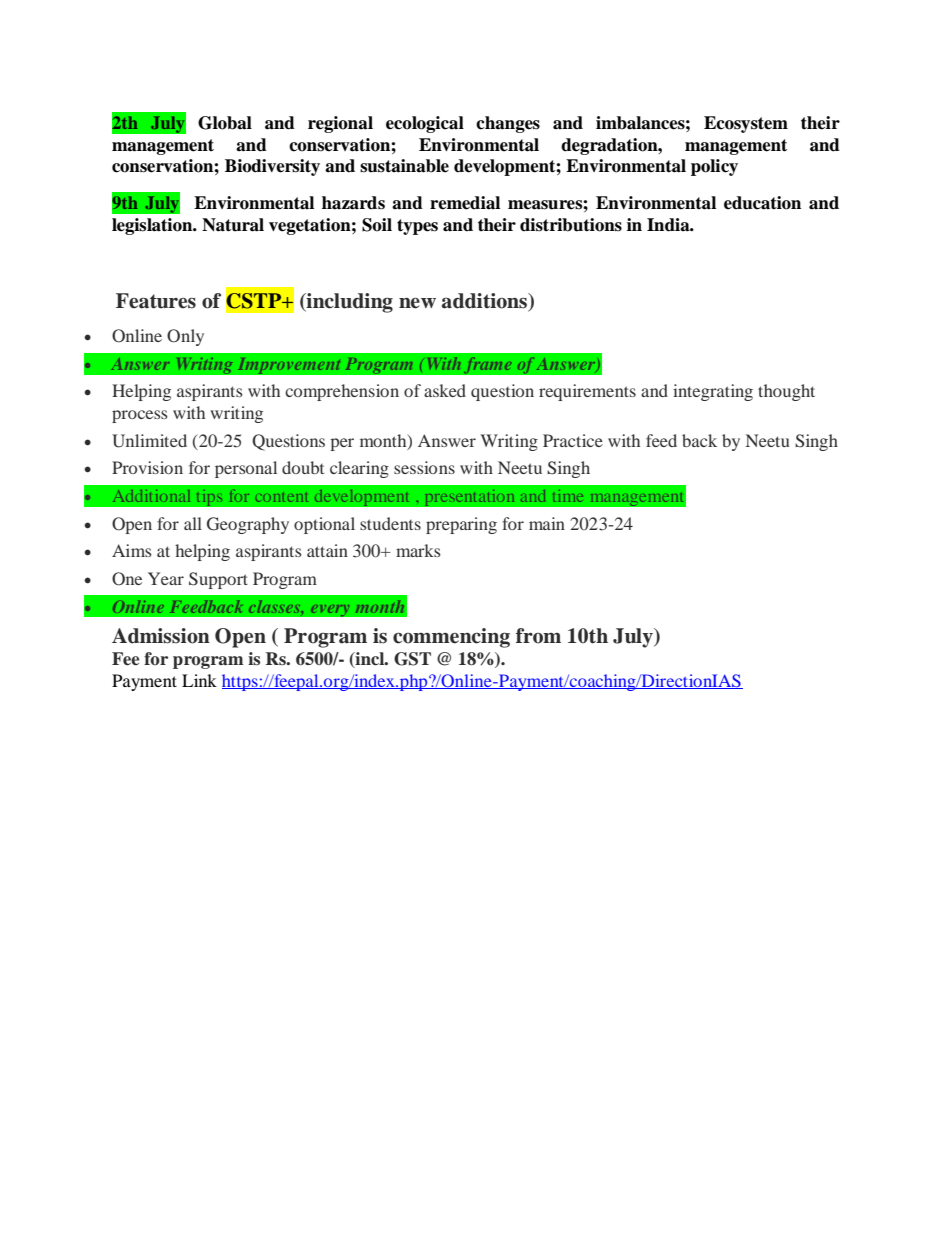 The height and width of the document is (1233, 952). Describe the element at coordinates (193, 523) in the document. I see `all` at that location.
